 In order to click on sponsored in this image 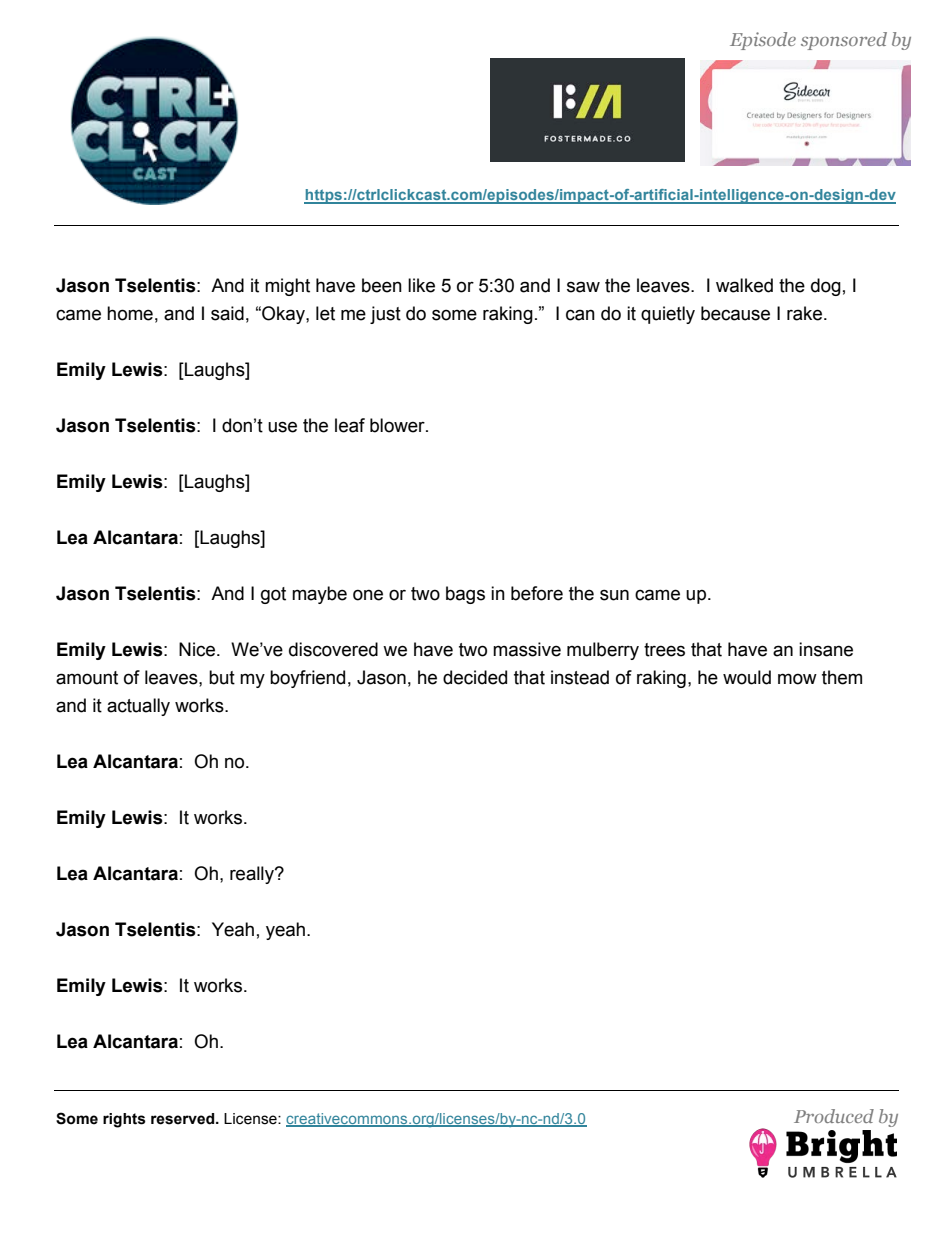, I will do `click(844, 41)`.
